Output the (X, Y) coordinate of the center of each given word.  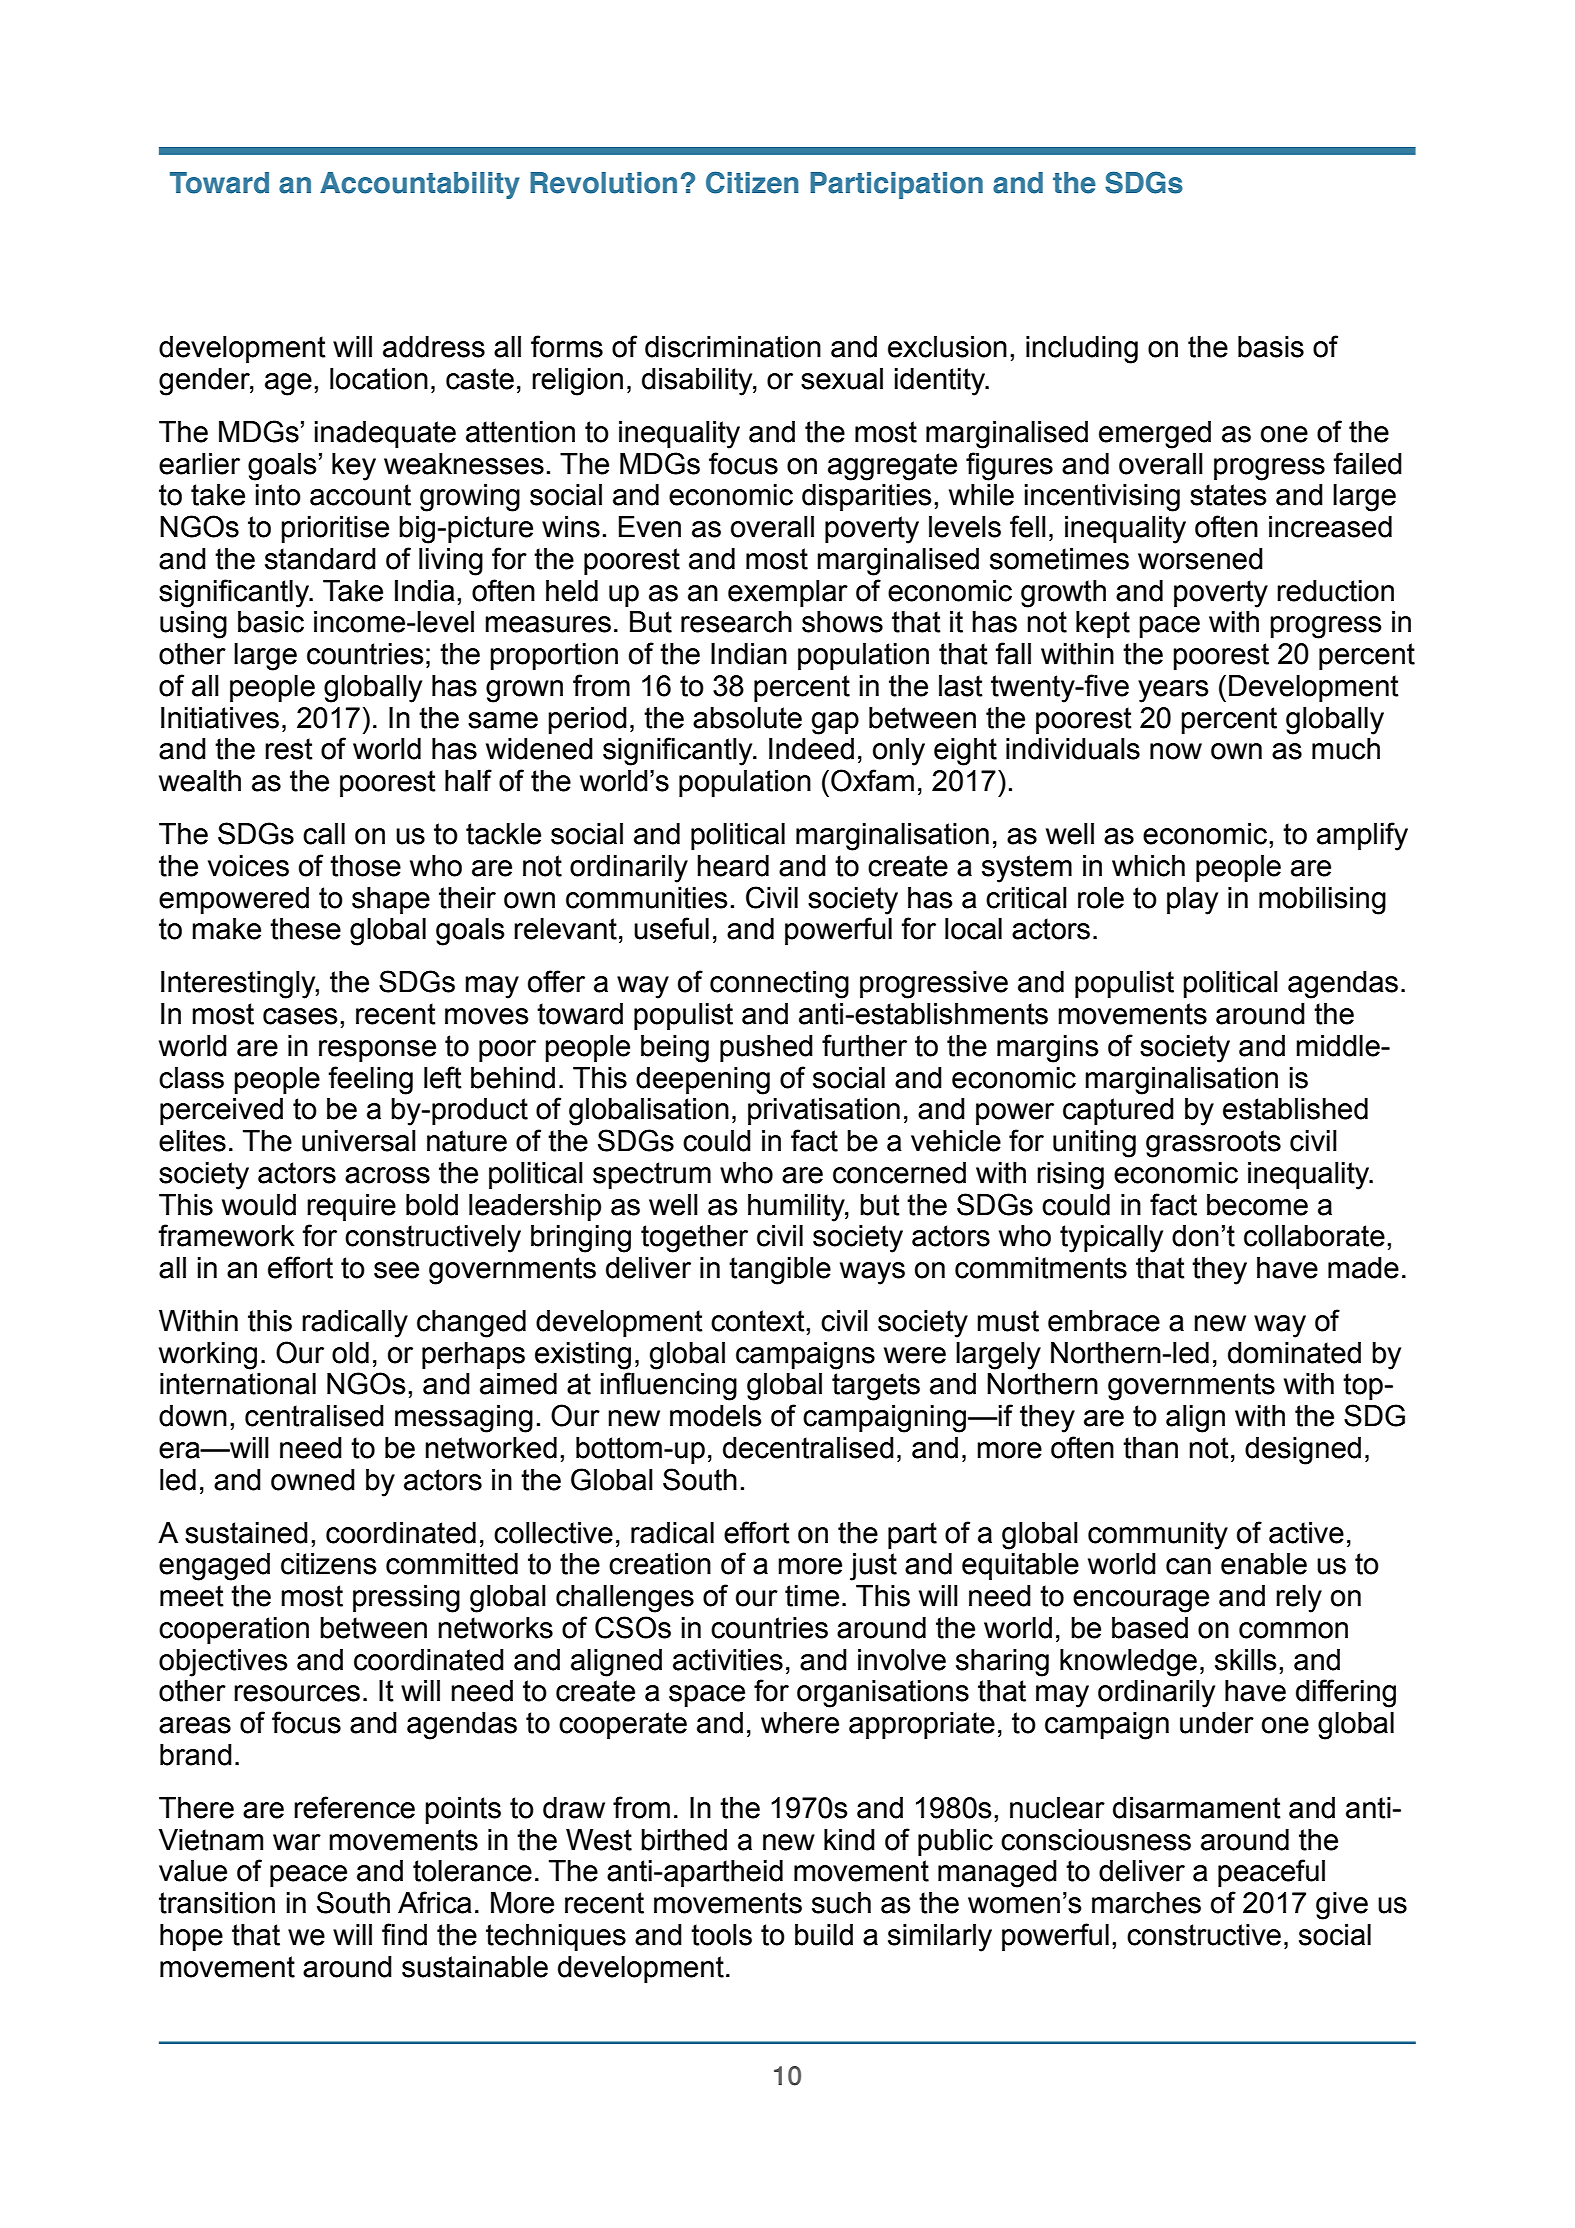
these (305, 929)
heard (733, 866)
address (434, 347)
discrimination (733, 347)
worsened (1200, 559)
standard (320, 559)
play (1192, 901)
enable (1264, 1564)
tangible (780, 1271)
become (1257, 1205)
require (351, 1207)
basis (1271, 347)
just (873, 1567)
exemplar (788, 593)
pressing (406, 1599)
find (404, 1934)
